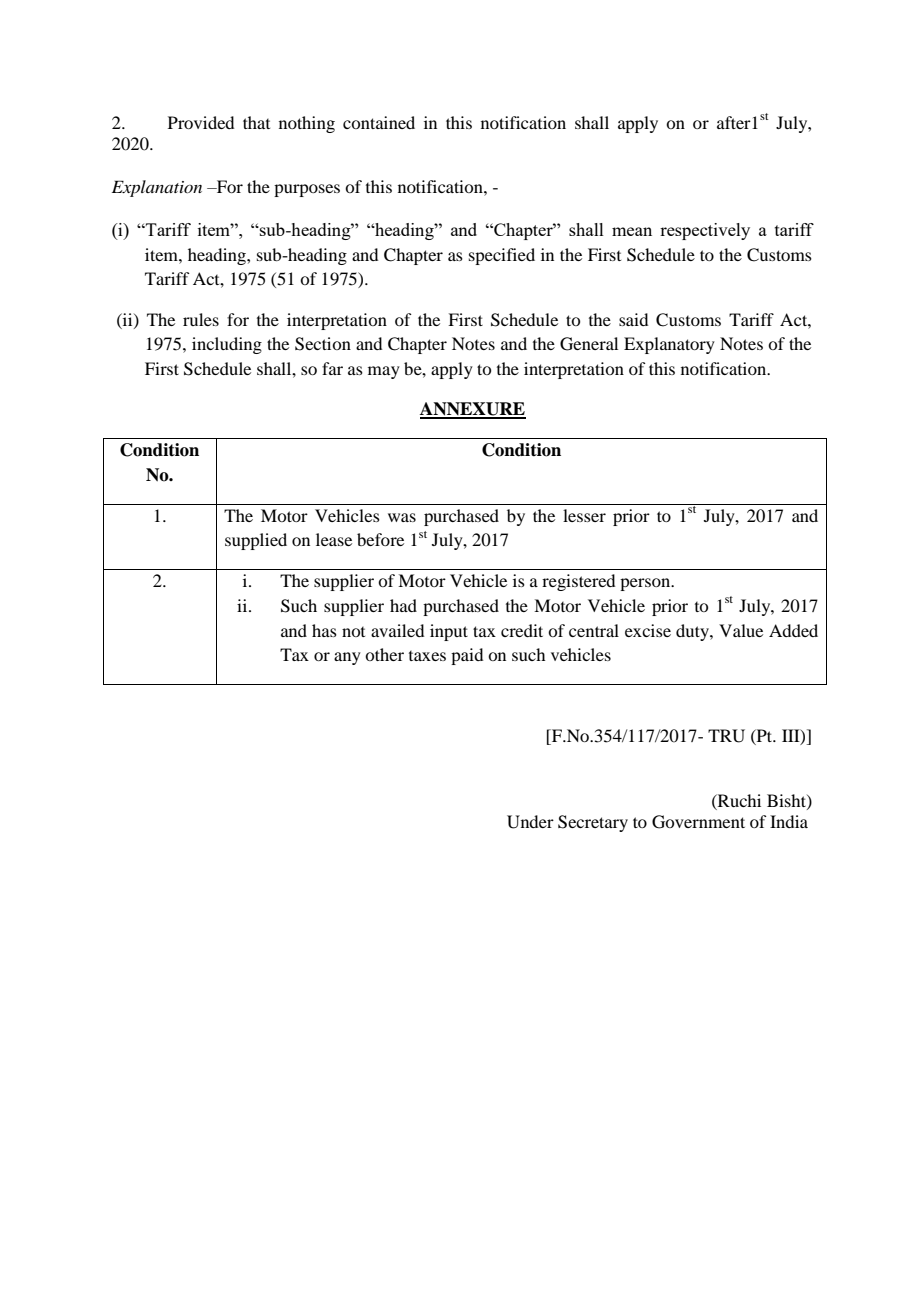 This screenshot has height=1308, width=924. Describe the element at coordinates (256, 122) in the screenshot. I see `that` at that location.
